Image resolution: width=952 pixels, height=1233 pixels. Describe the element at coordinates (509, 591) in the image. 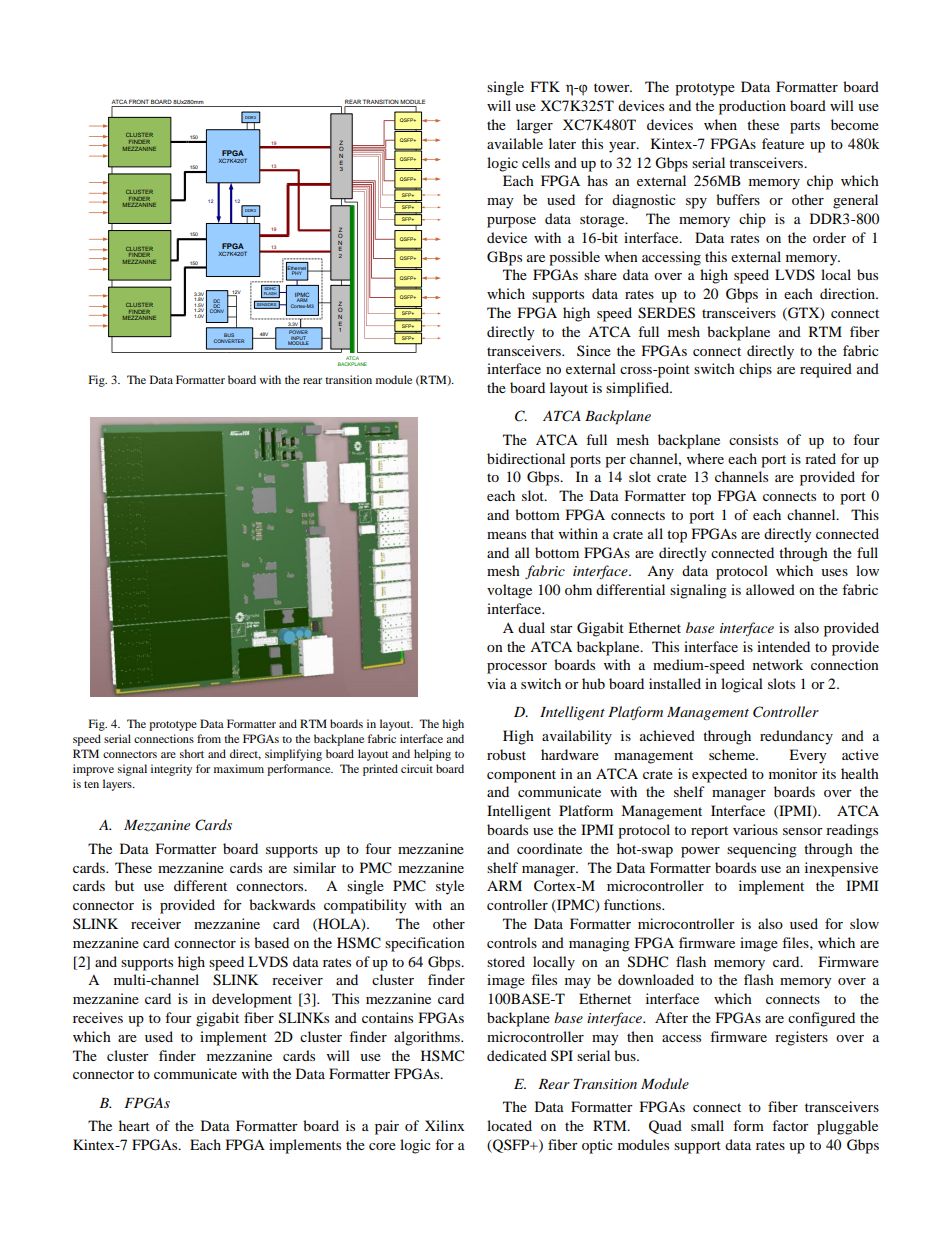

I see `voltage` at that location.
